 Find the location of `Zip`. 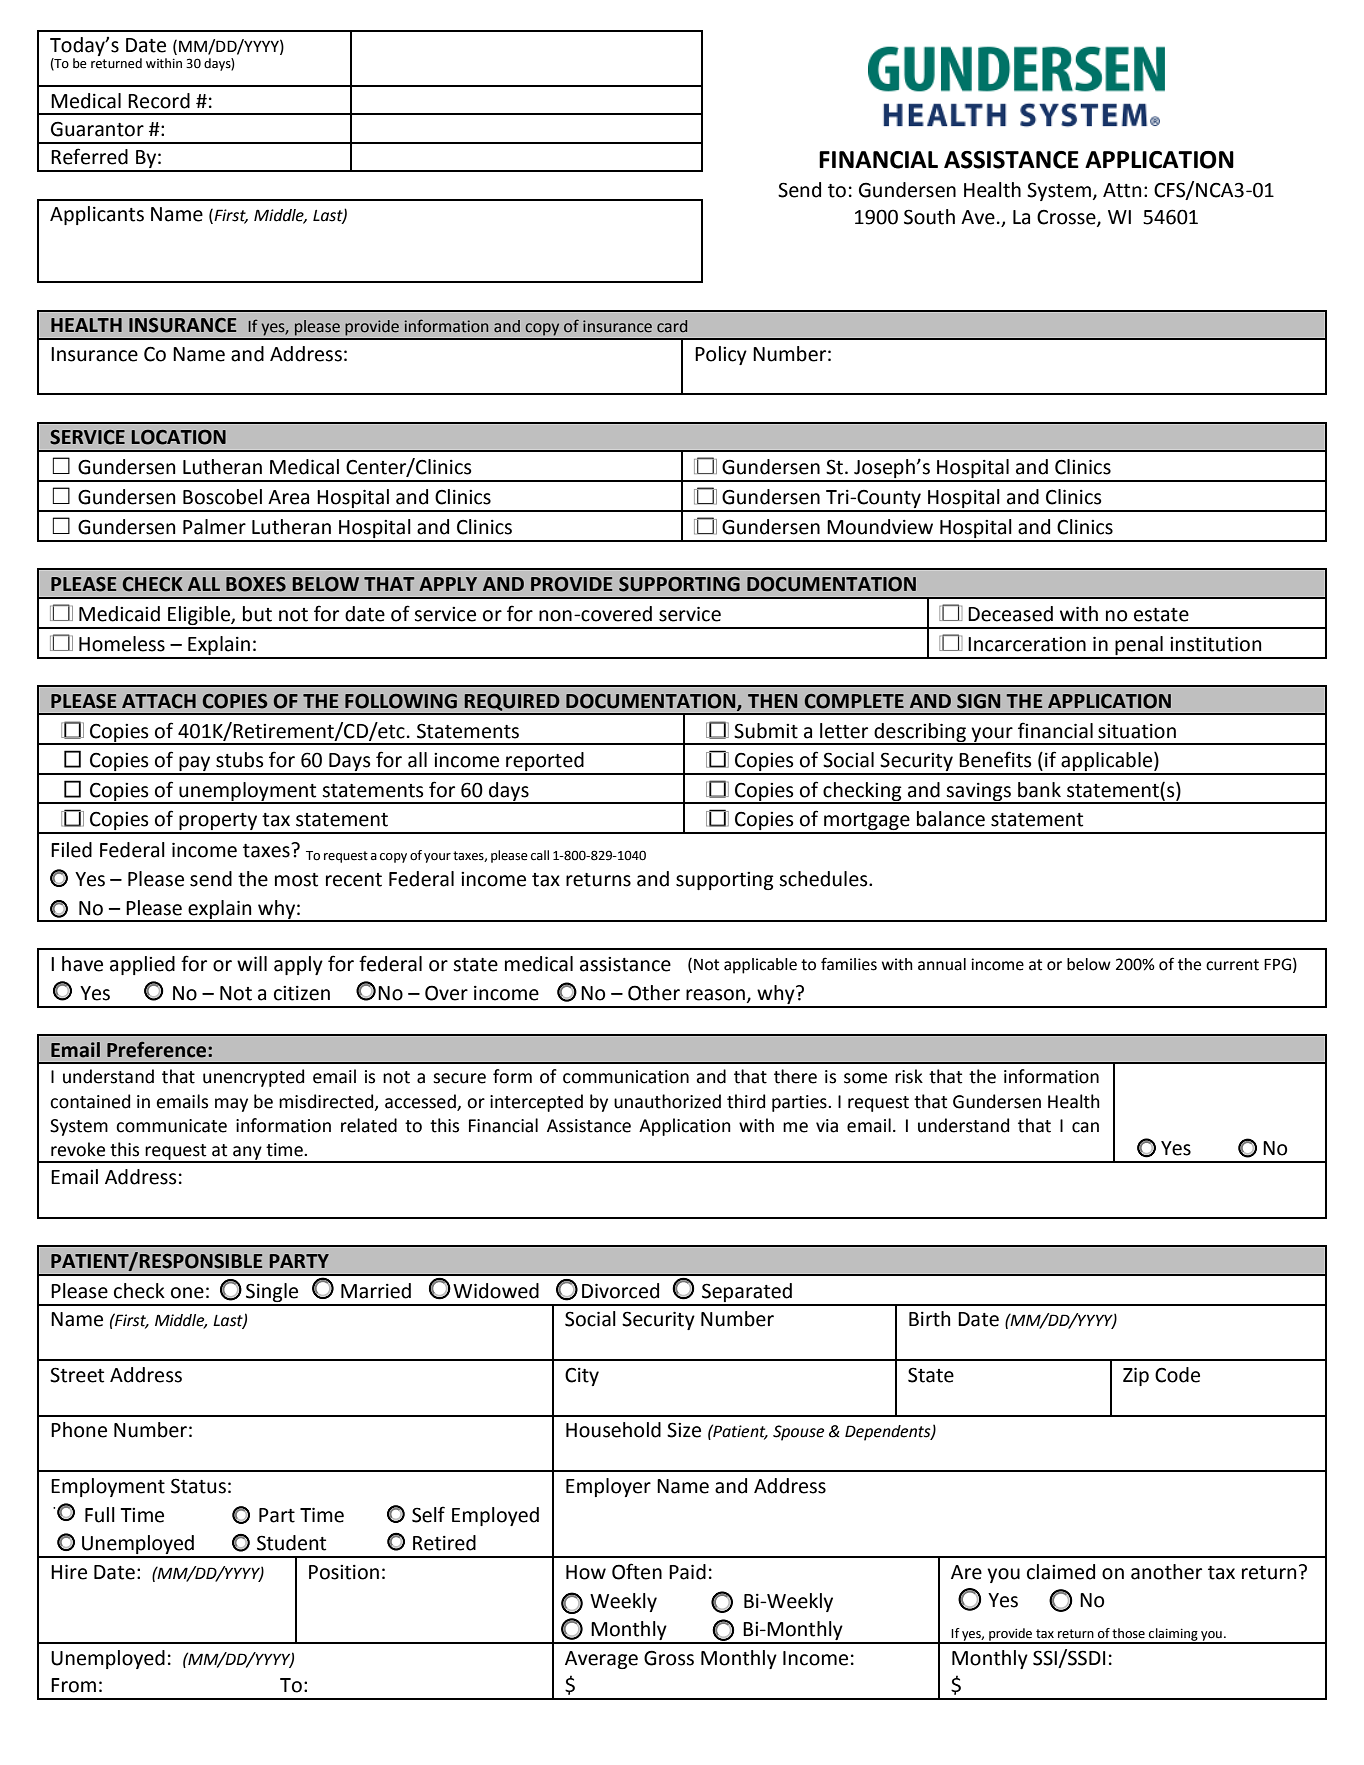

Zip is located at coordinates (1136, 1376).
